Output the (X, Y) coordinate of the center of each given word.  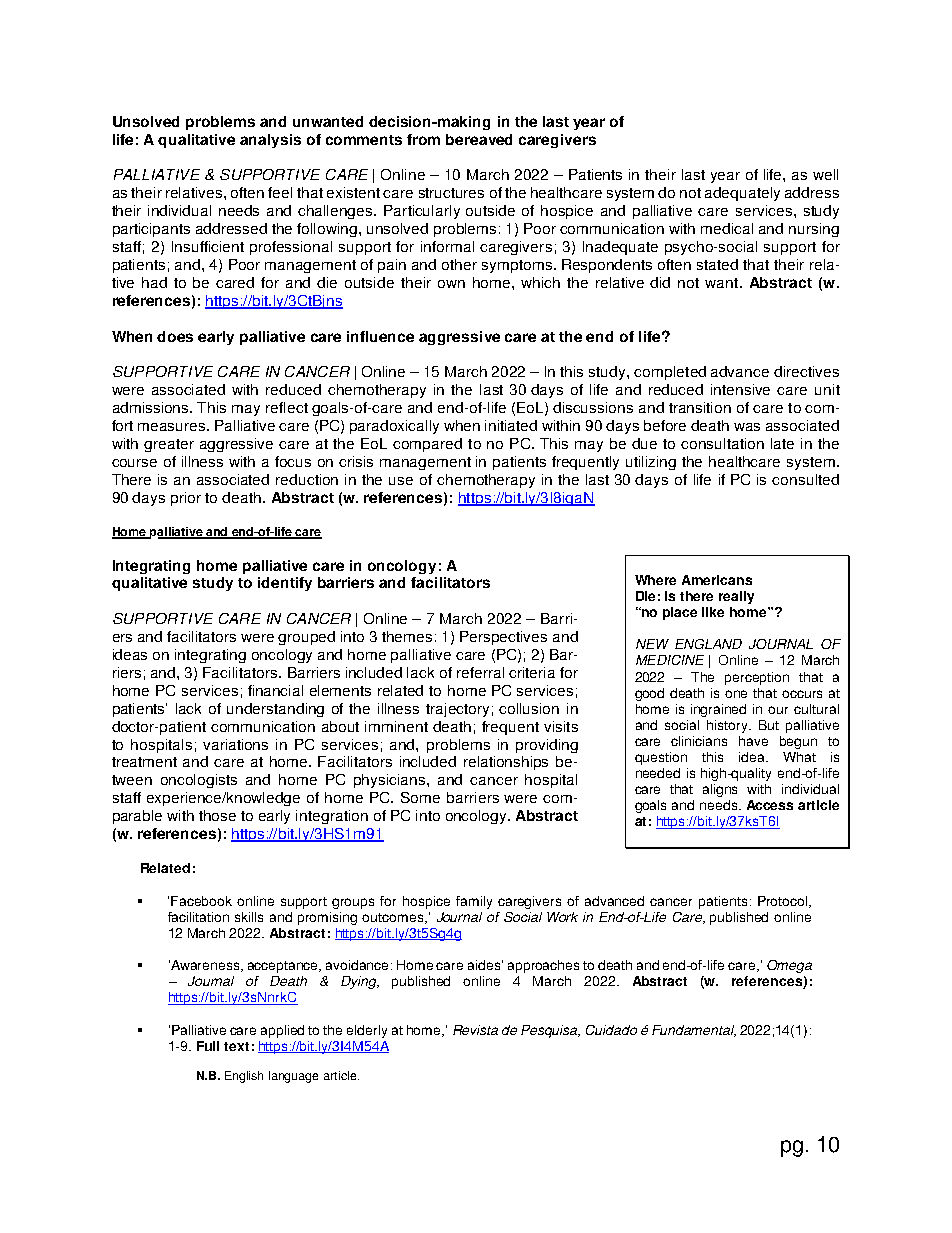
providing (547, 746)
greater (169, 445)
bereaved (479, 139)
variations (235, 744)
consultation (722, 443)
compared (427, 445)
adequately (742, 194)
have (753, 741)
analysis (270, 141)
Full (208, 1046)
